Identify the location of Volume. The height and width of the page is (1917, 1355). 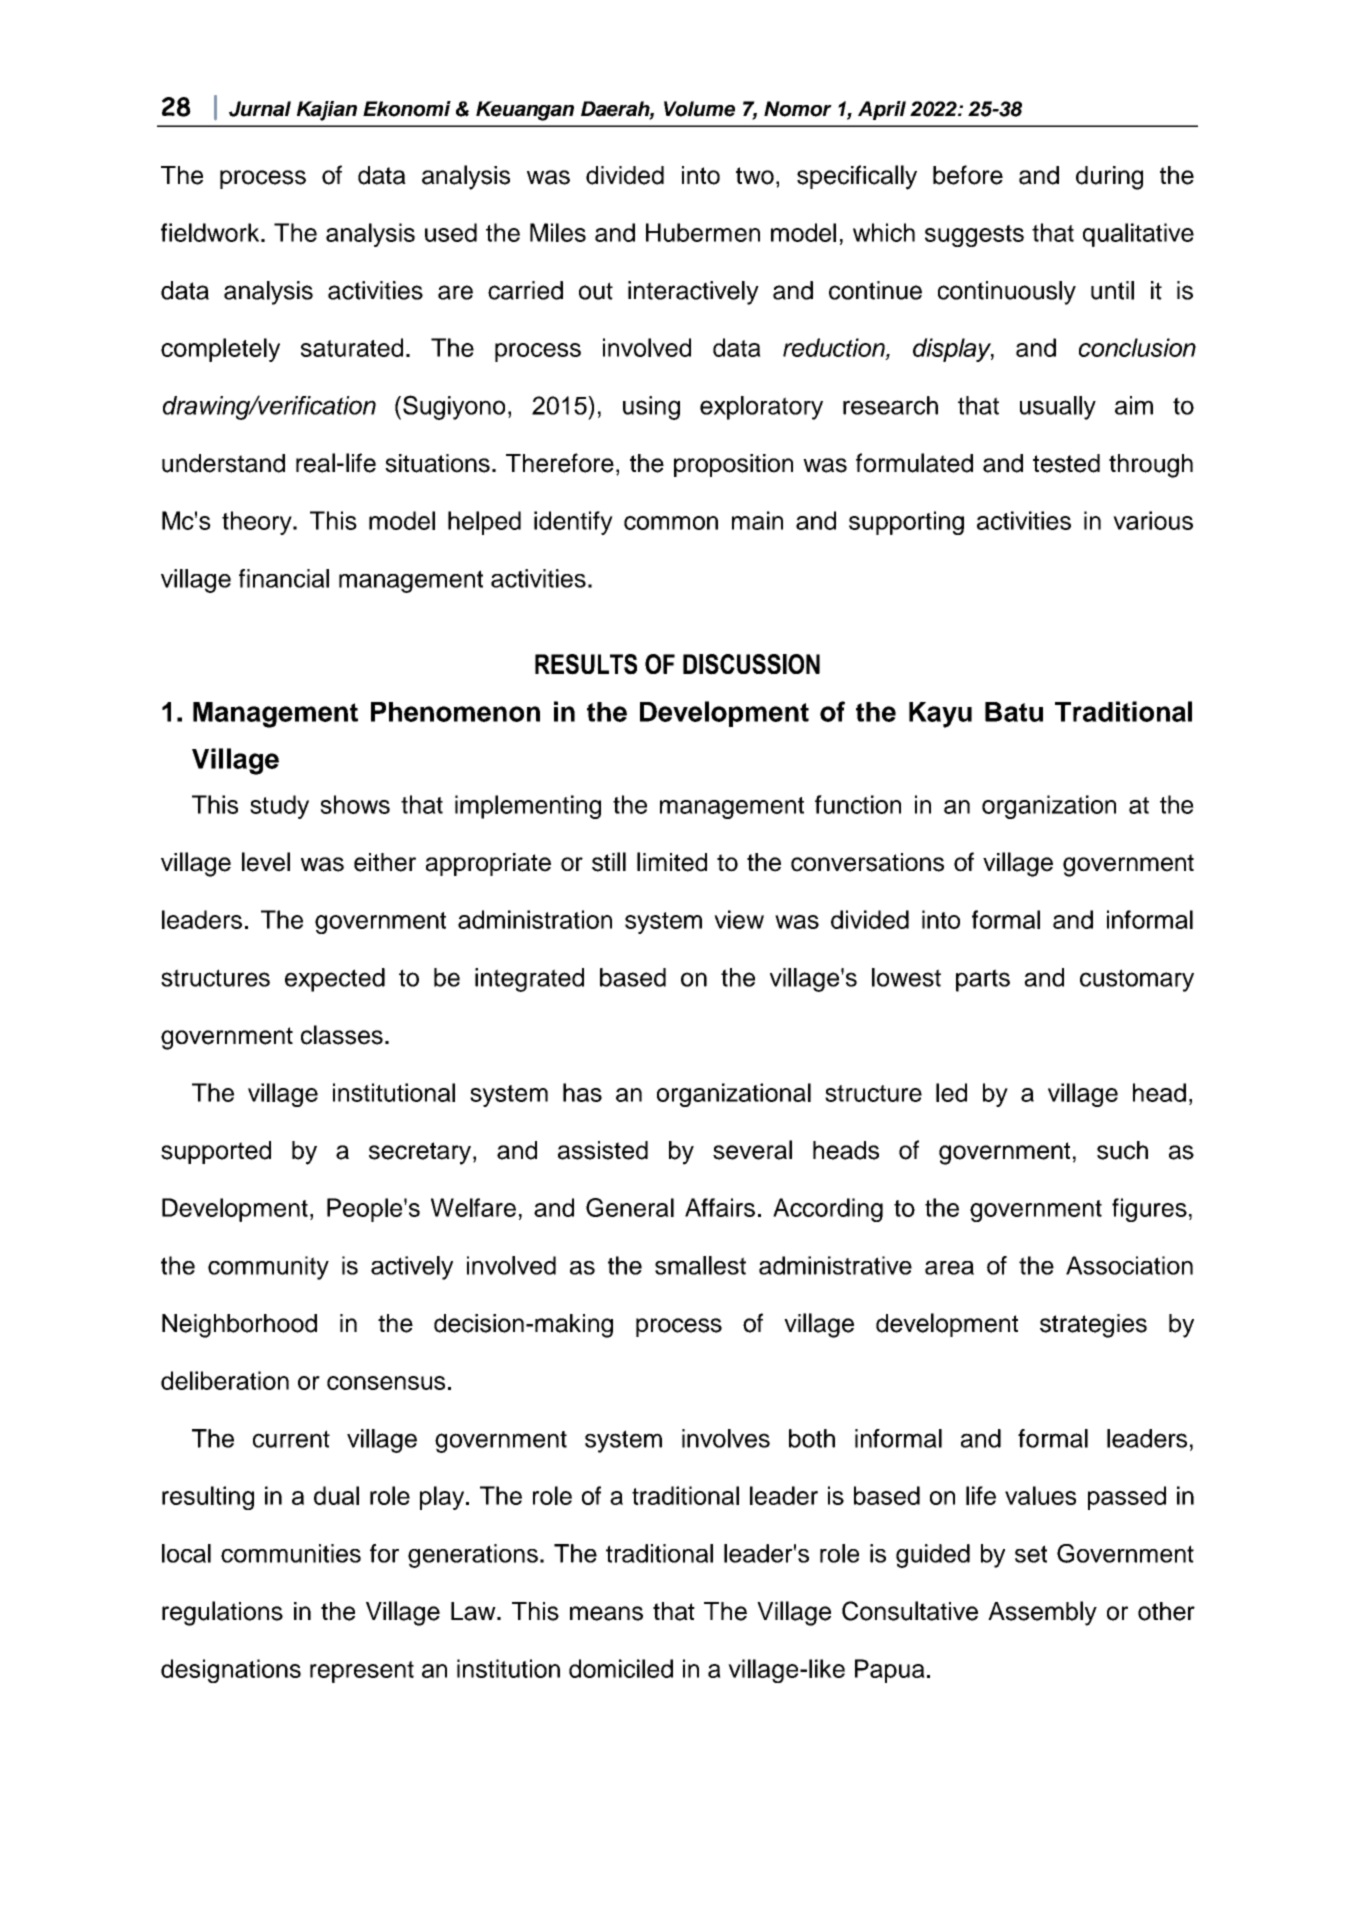
(699, 109).
